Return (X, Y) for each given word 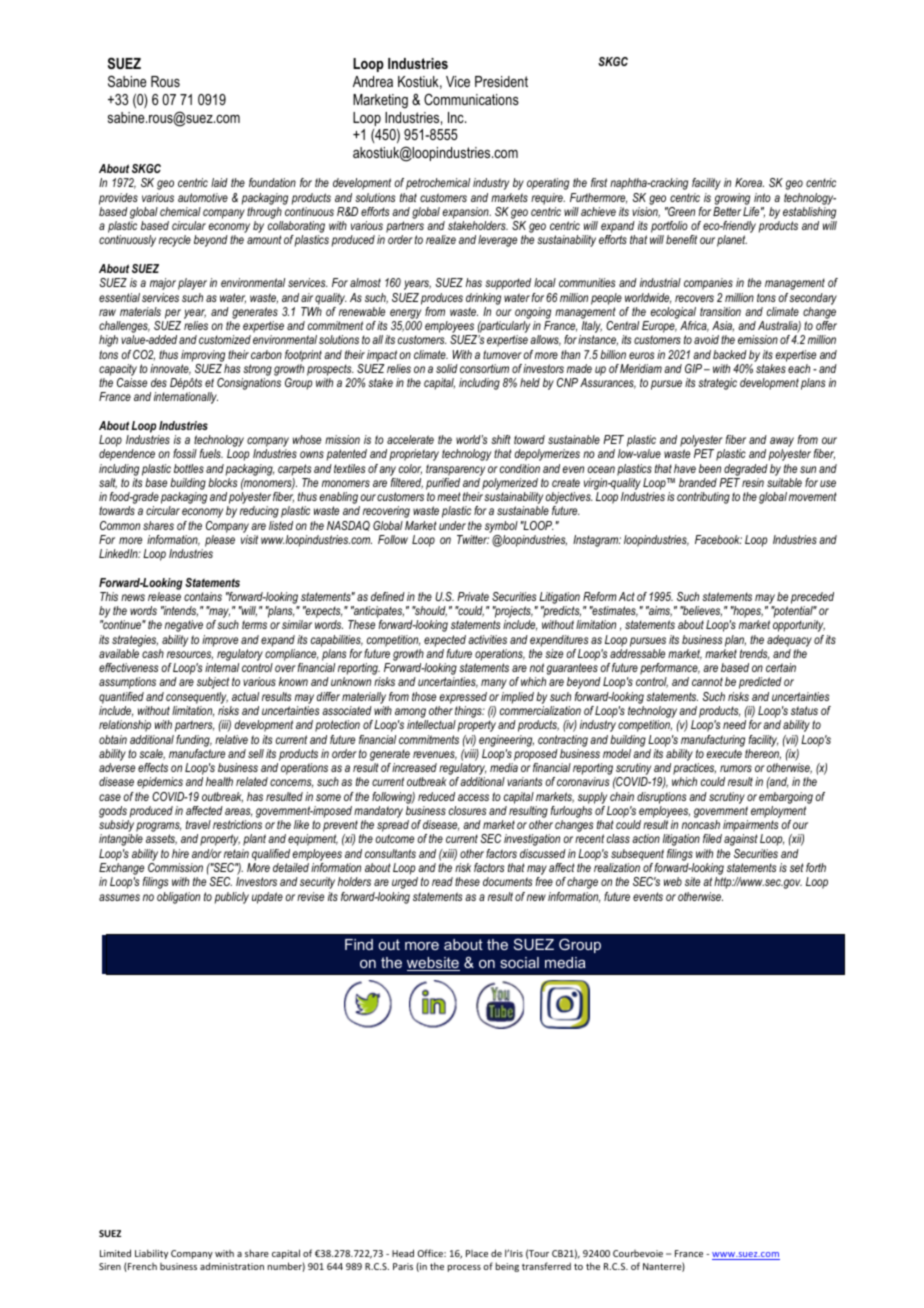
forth (816, 867)
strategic (717, 384)
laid (219, 182)
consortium (484, 368)
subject (213, 683)
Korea (749, 182)
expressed (463, 698)
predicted (760, 683)
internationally (186, 398)
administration (232, 1266)
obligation (178, 898)
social (519, 962)
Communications (471, 99)
